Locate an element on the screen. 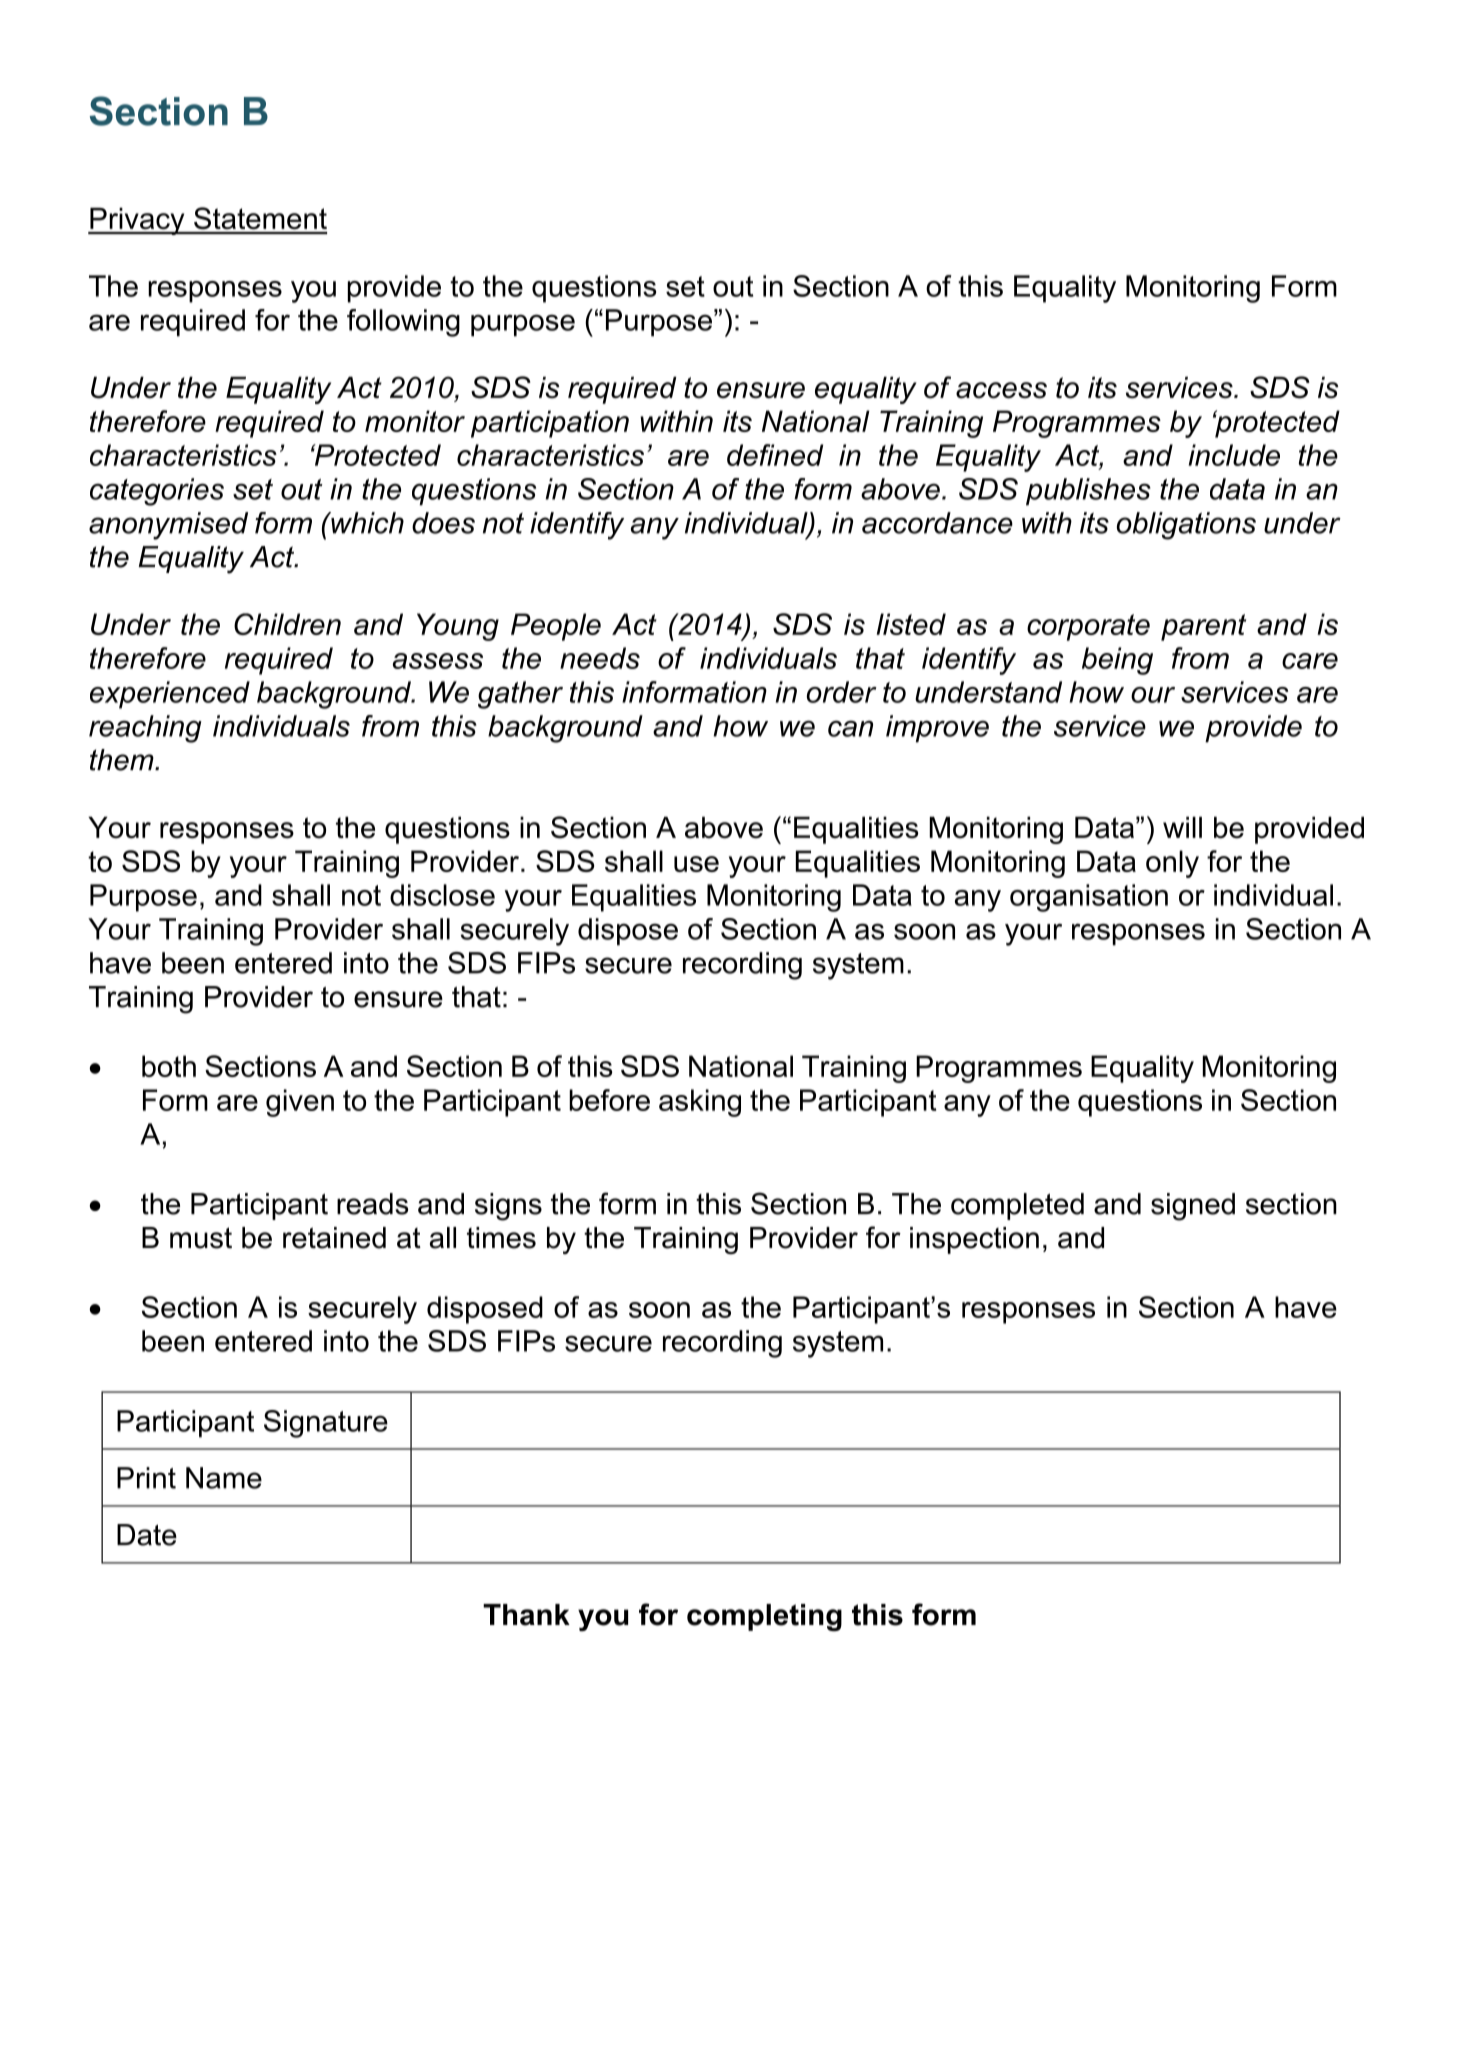 This screenshot has width=1460, height=2065. must is located at coordinates (201, 1238).
